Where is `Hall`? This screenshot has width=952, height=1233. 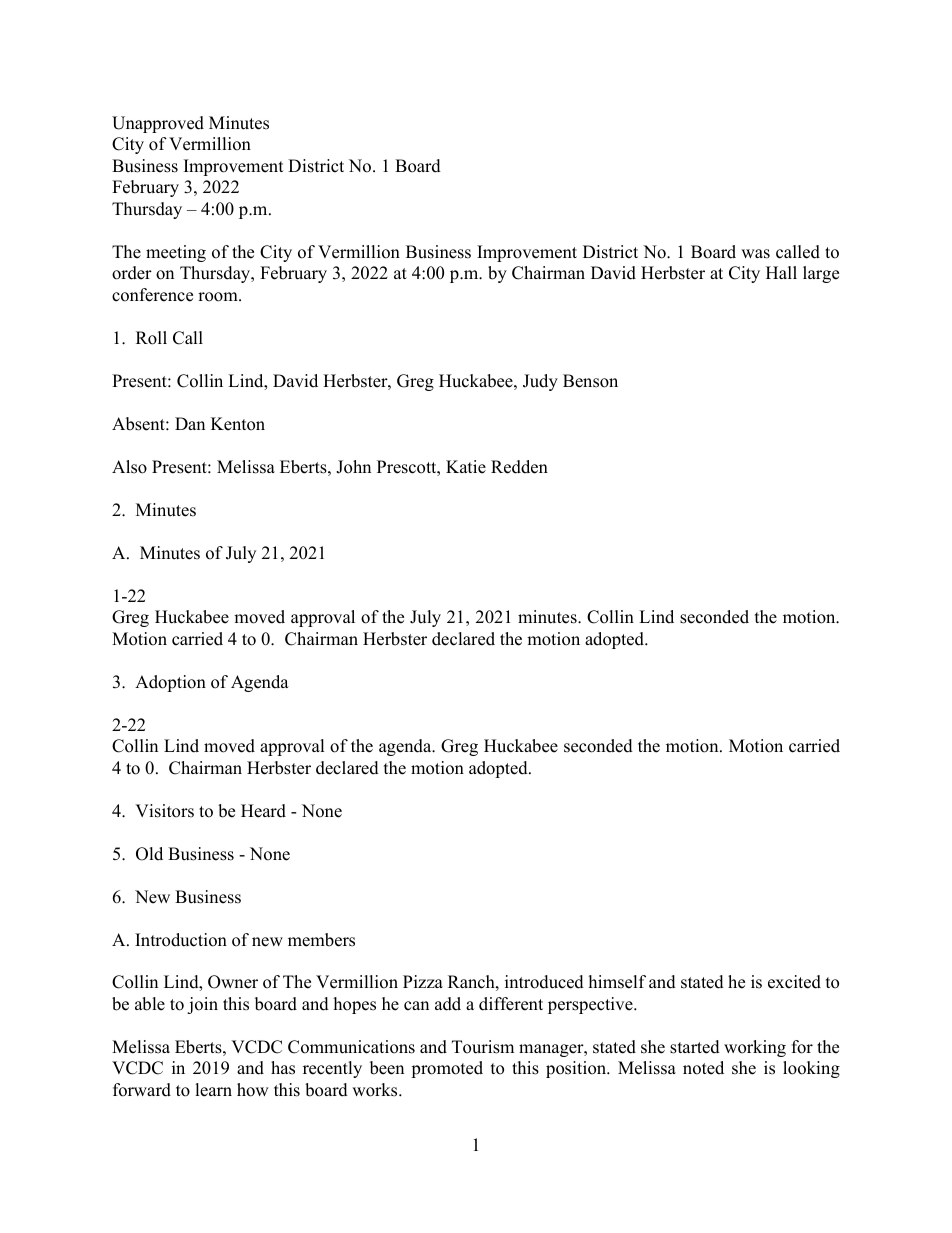 Hall is located at coordinates (781, 272).
